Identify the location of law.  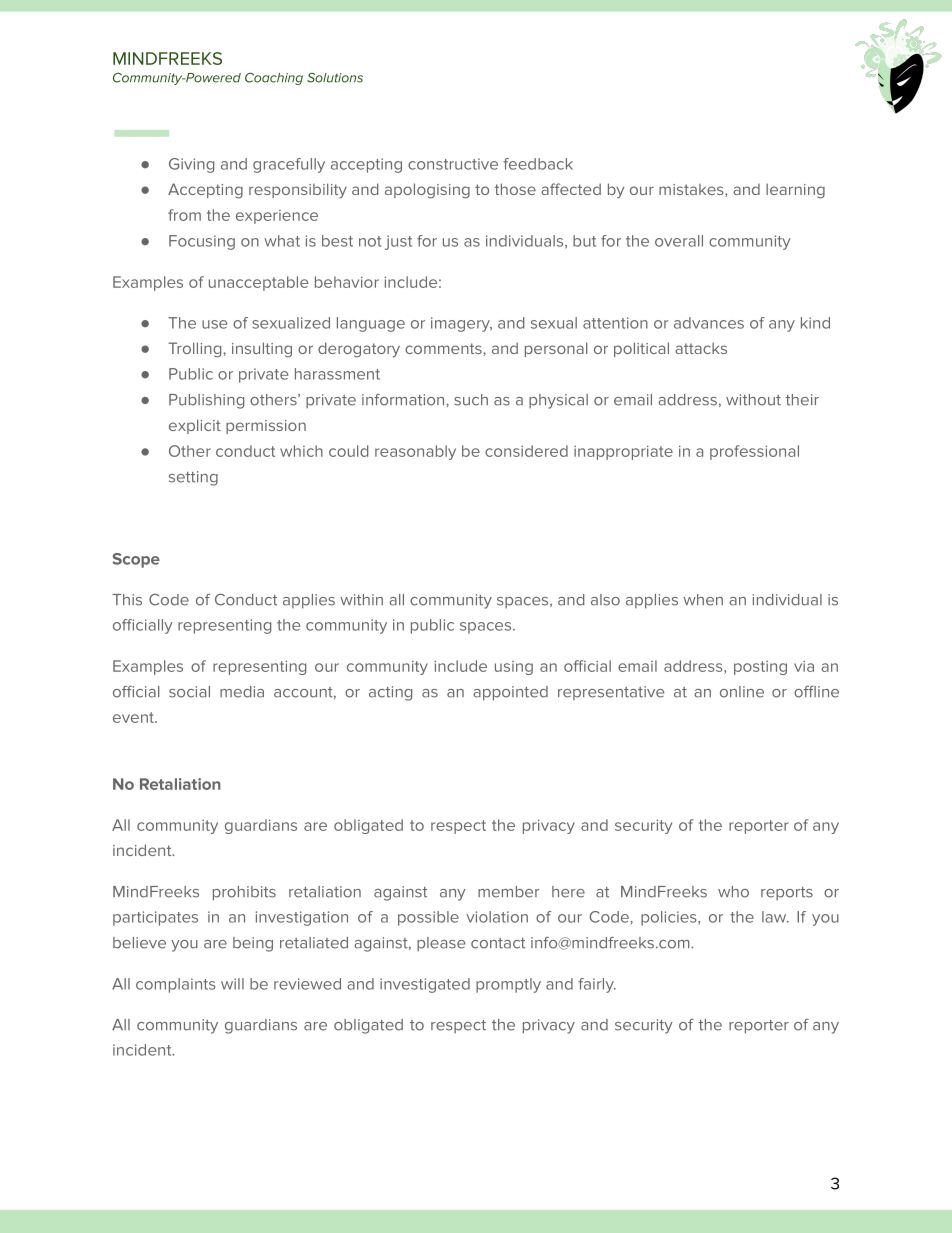
(775, 917).
